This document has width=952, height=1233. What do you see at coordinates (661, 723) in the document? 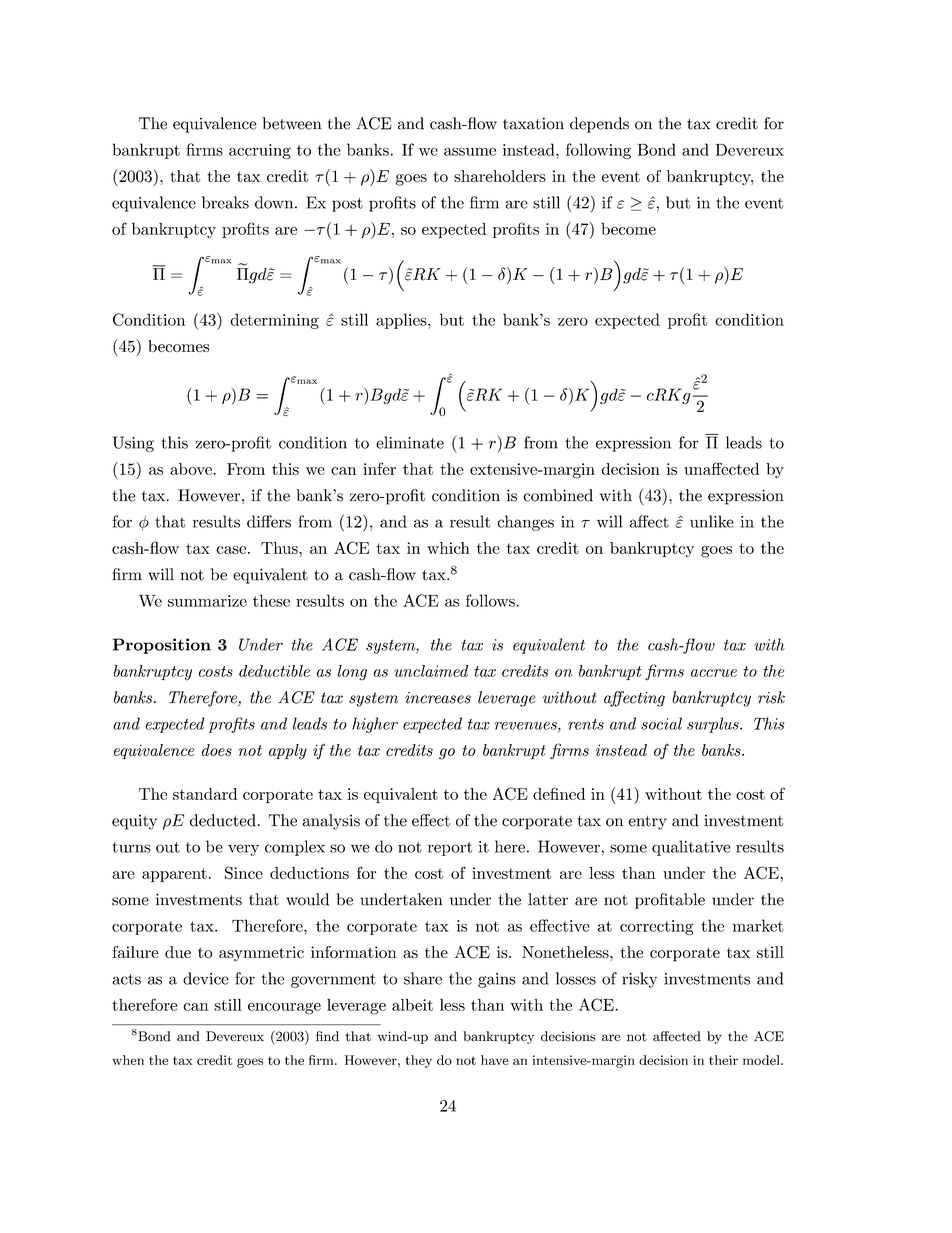
I see `social` at bounding box center [661, 723].
